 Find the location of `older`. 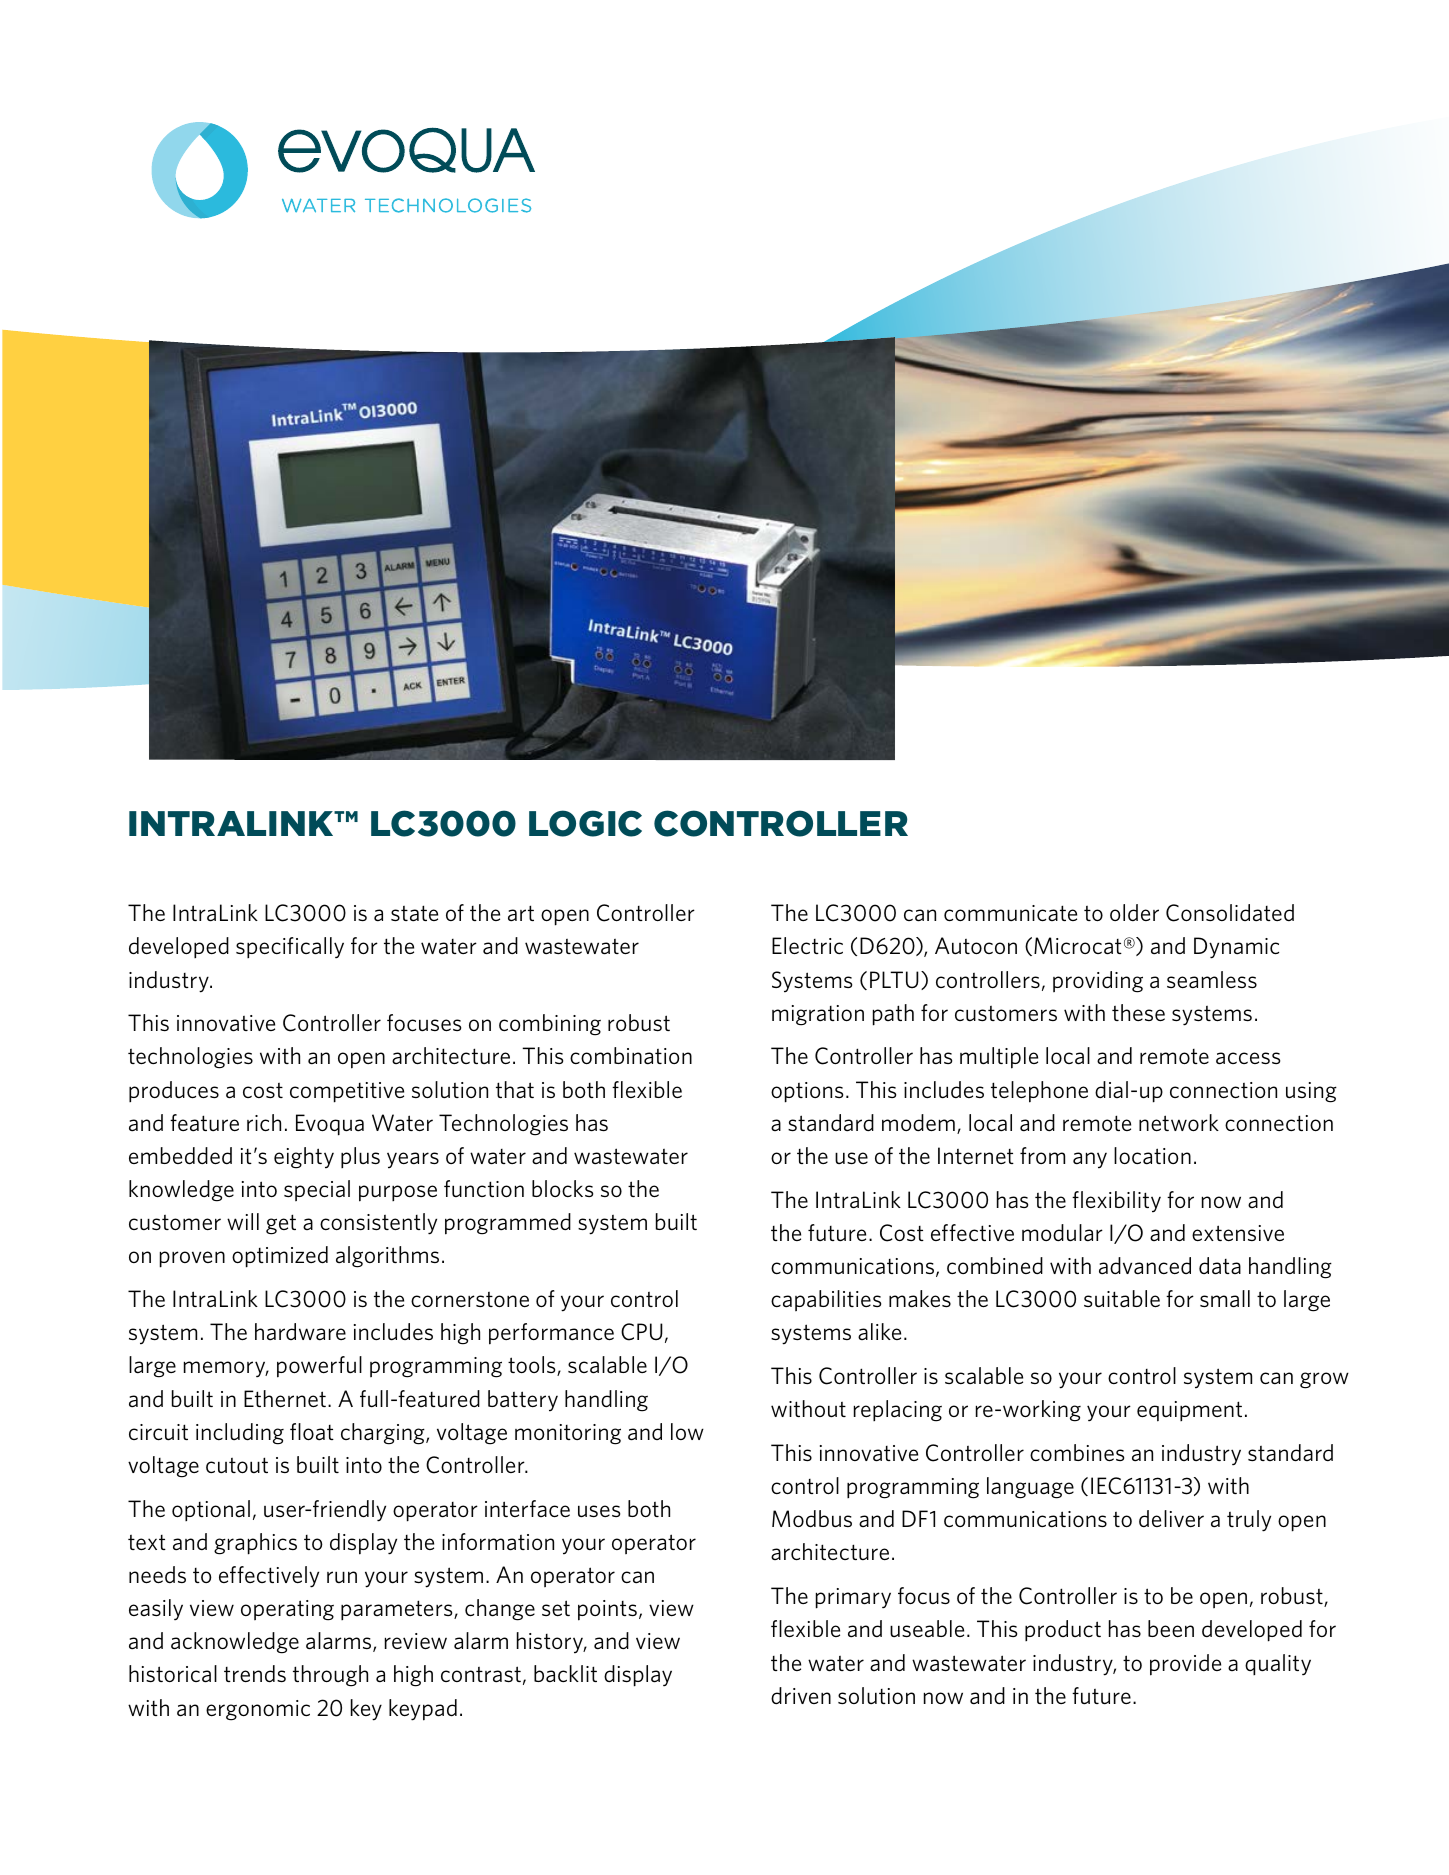

older is located at coordinates (1134, 912).
